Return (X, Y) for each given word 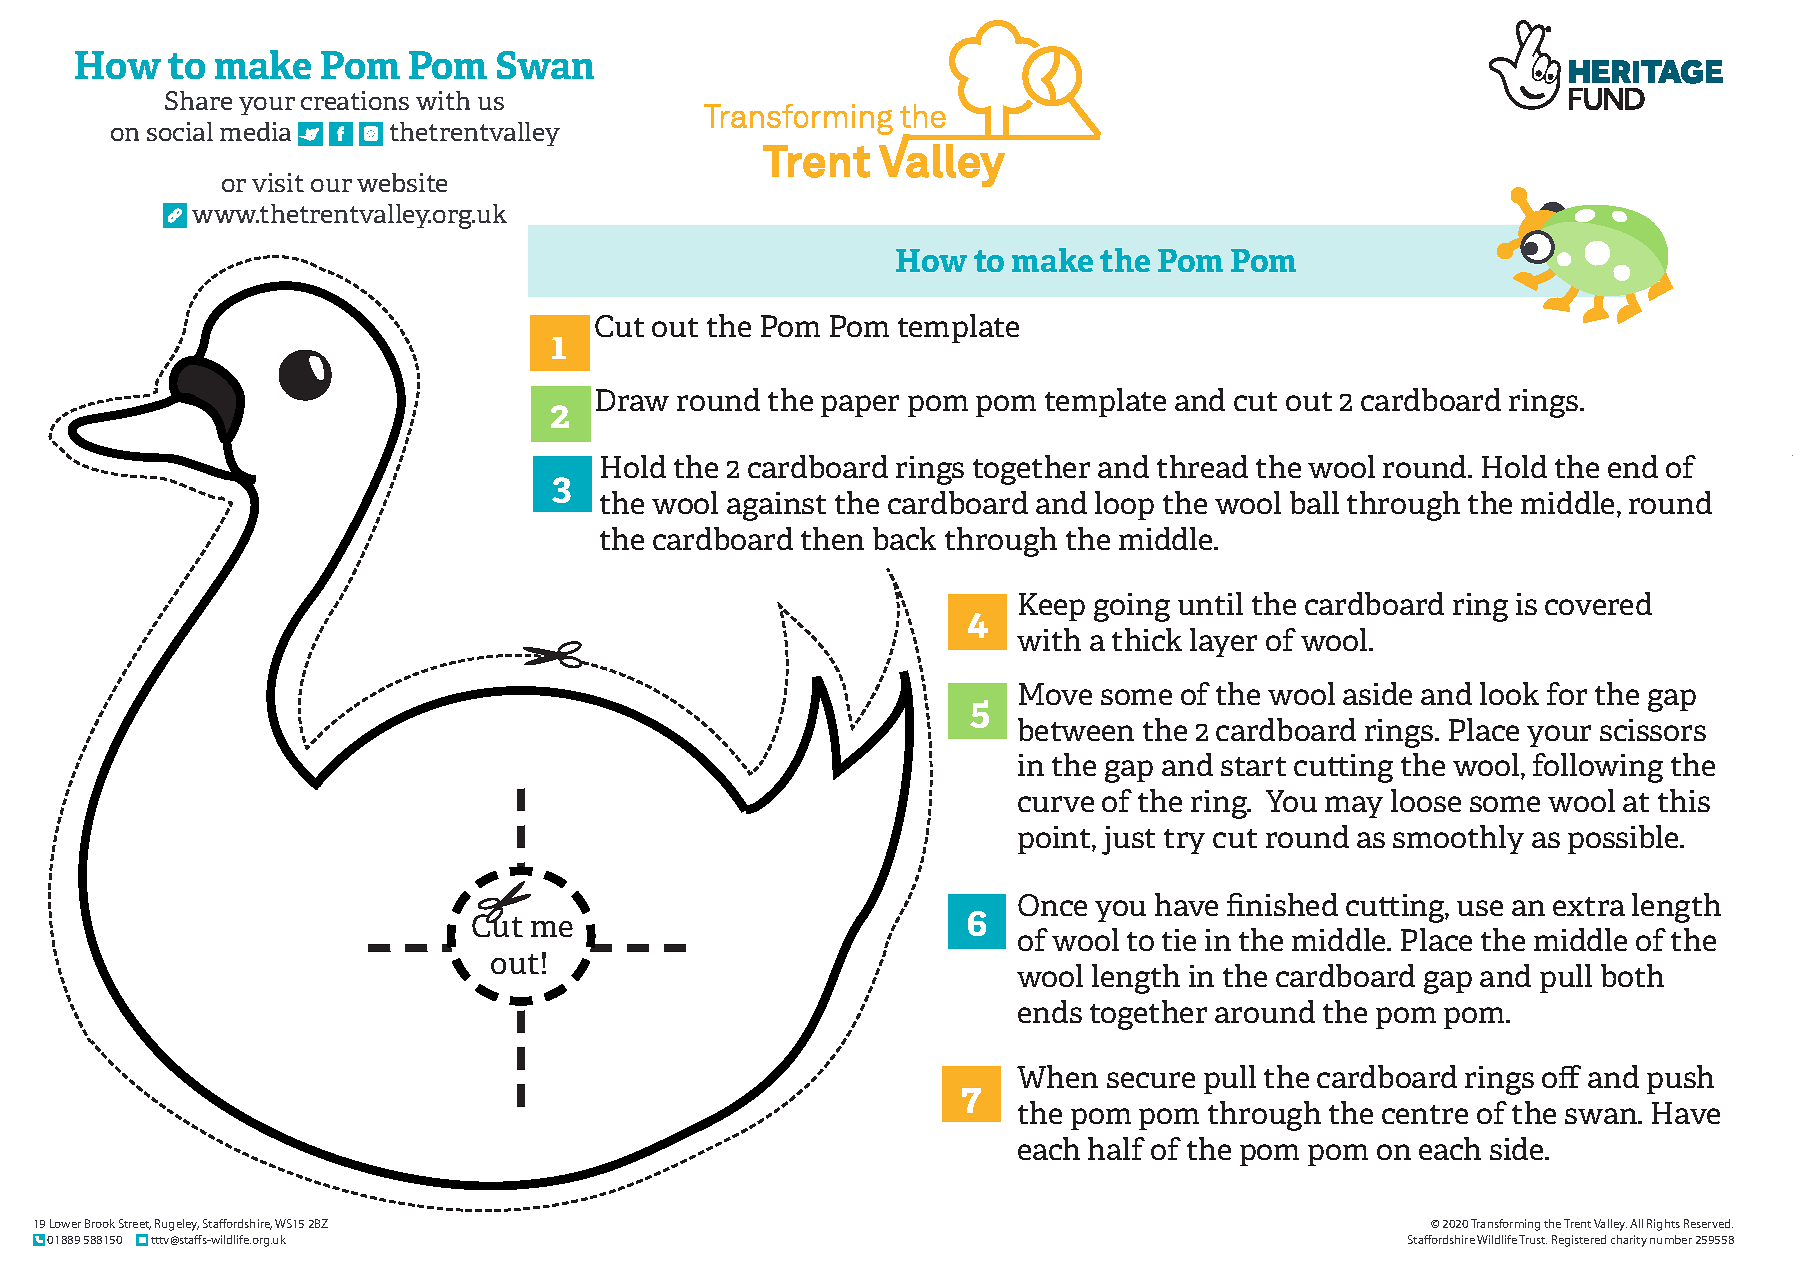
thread (1202, 466)
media (255, 131)
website (402, 182)
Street (135, 1224)
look (1509, 693)
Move (1055, 694)
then (832, 538)
